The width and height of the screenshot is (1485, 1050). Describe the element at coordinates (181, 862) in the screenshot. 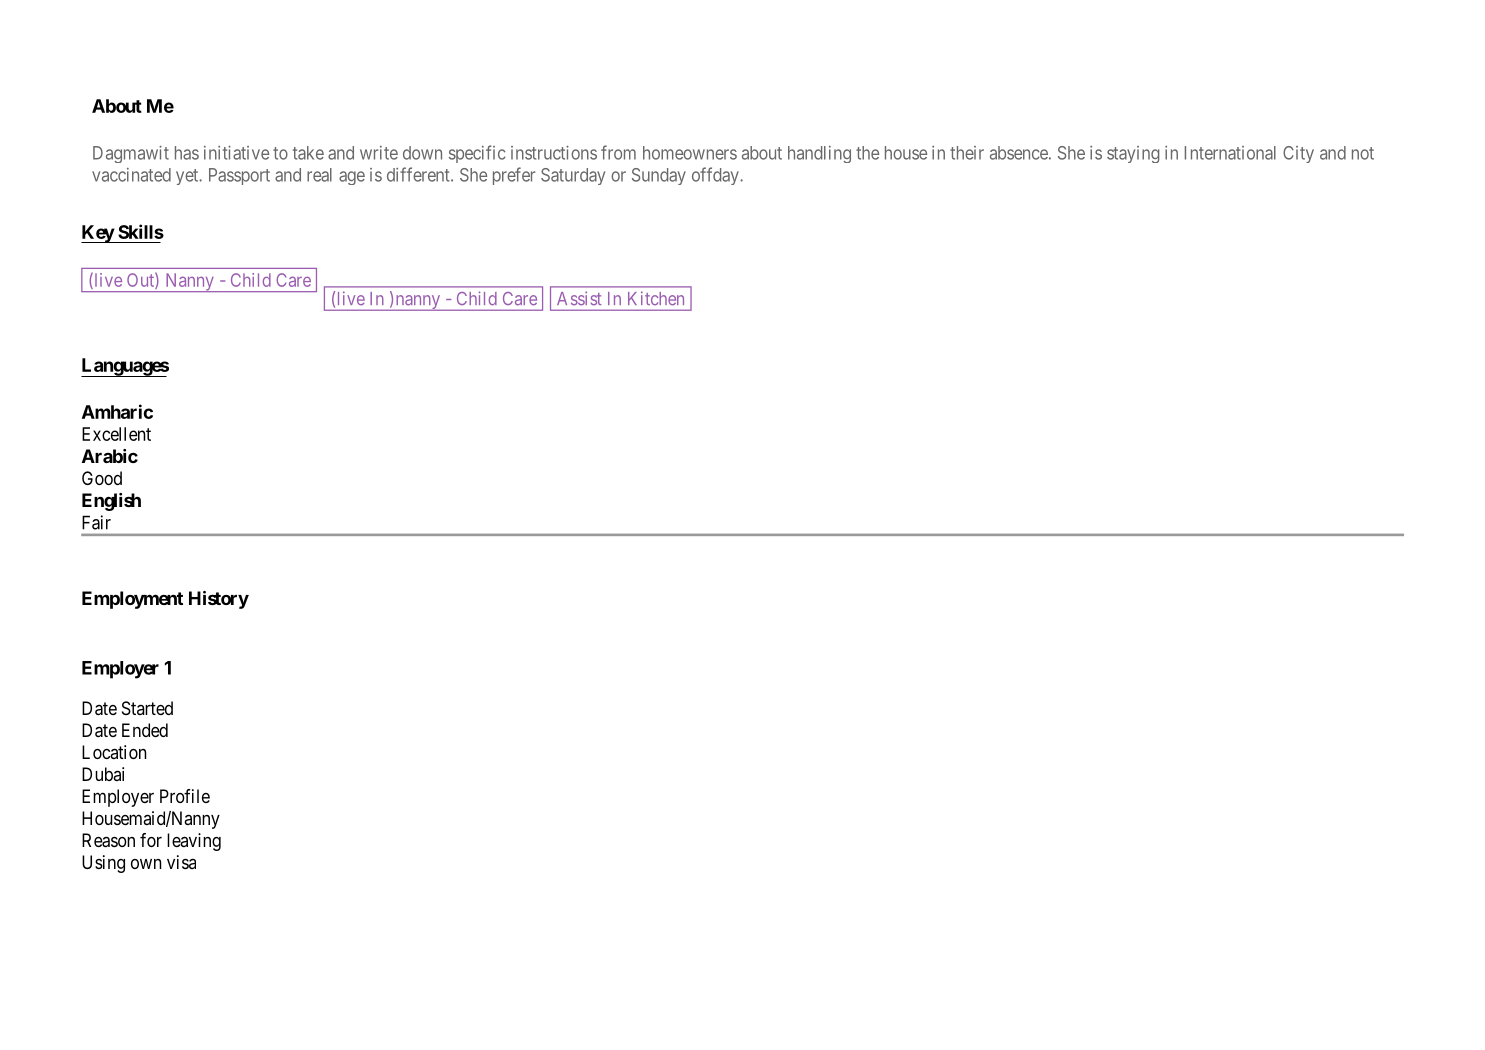

I see `visa` at that location.
